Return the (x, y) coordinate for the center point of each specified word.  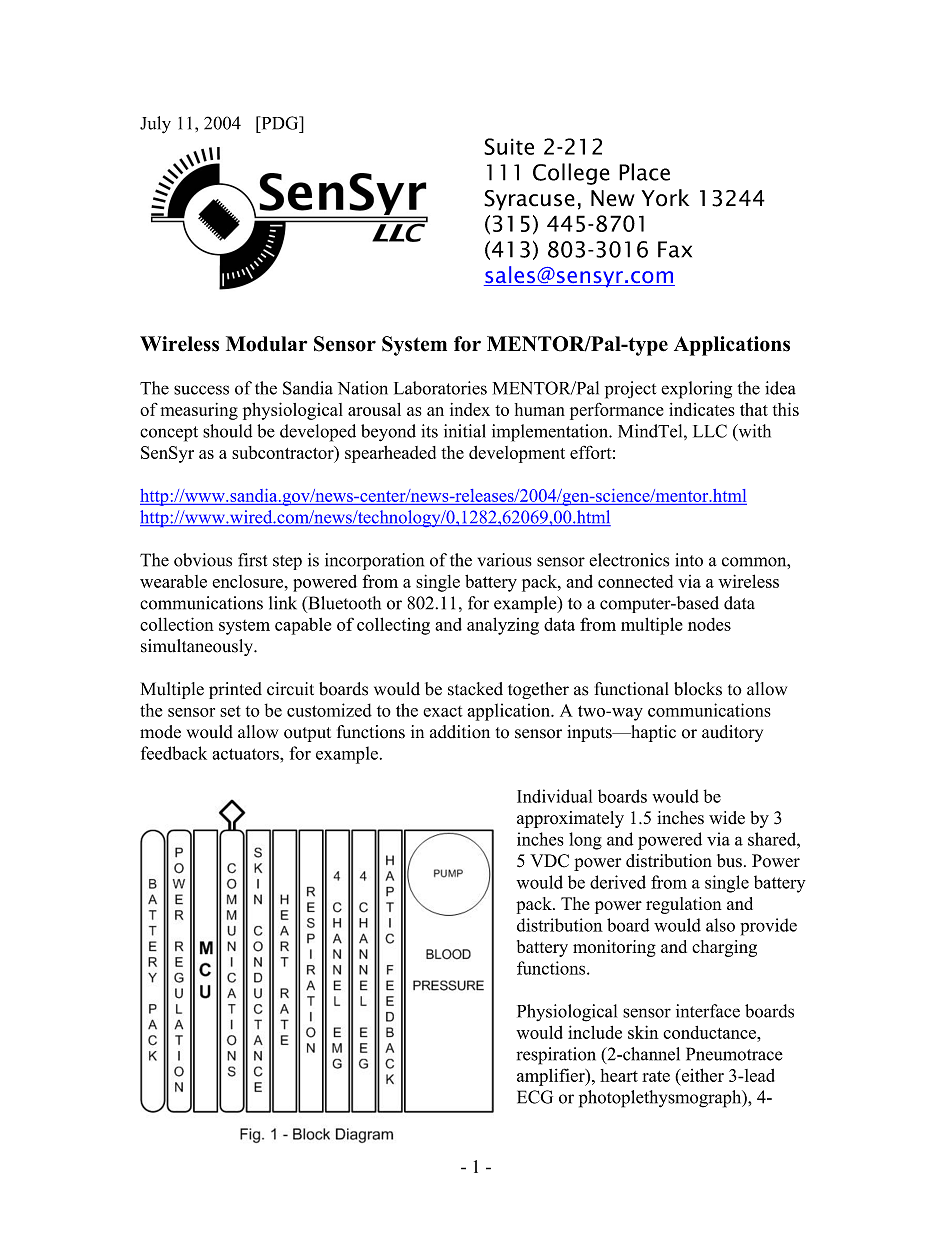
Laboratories (440, 388)
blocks (698, 689)
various (505, 560)
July (155, 125)
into (689, 560)
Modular (266, 344)
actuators (246, 754)
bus (729, 861)
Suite (509, 146)
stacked (475, 689)
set (230, 711)
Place (644, 172)
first (252, 560)
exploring (696, 390)
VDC (549, 861)
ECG (535, 1097)
